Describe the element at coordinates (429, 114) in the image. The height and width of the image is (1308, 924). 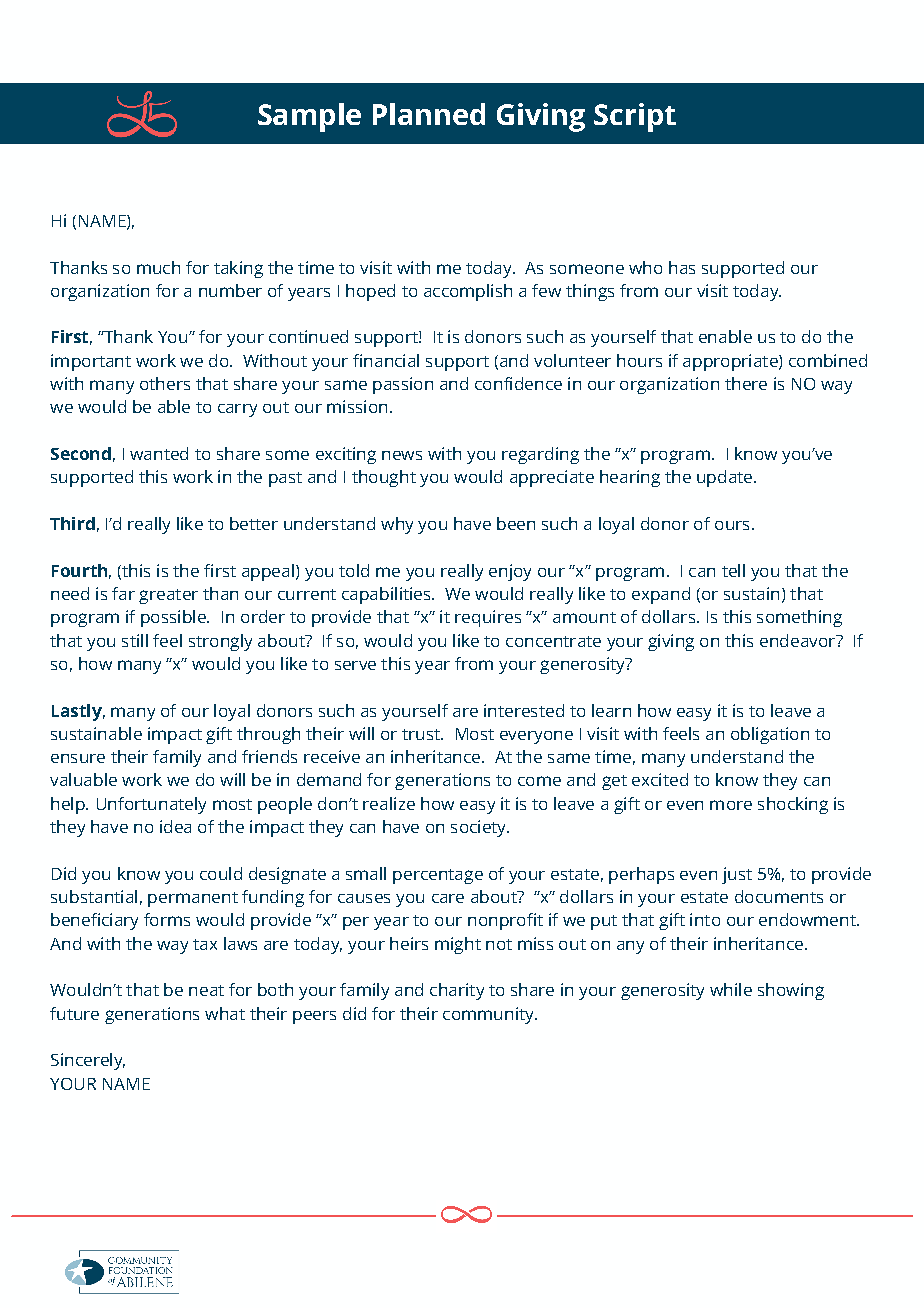
I see `Planned` at that location.
